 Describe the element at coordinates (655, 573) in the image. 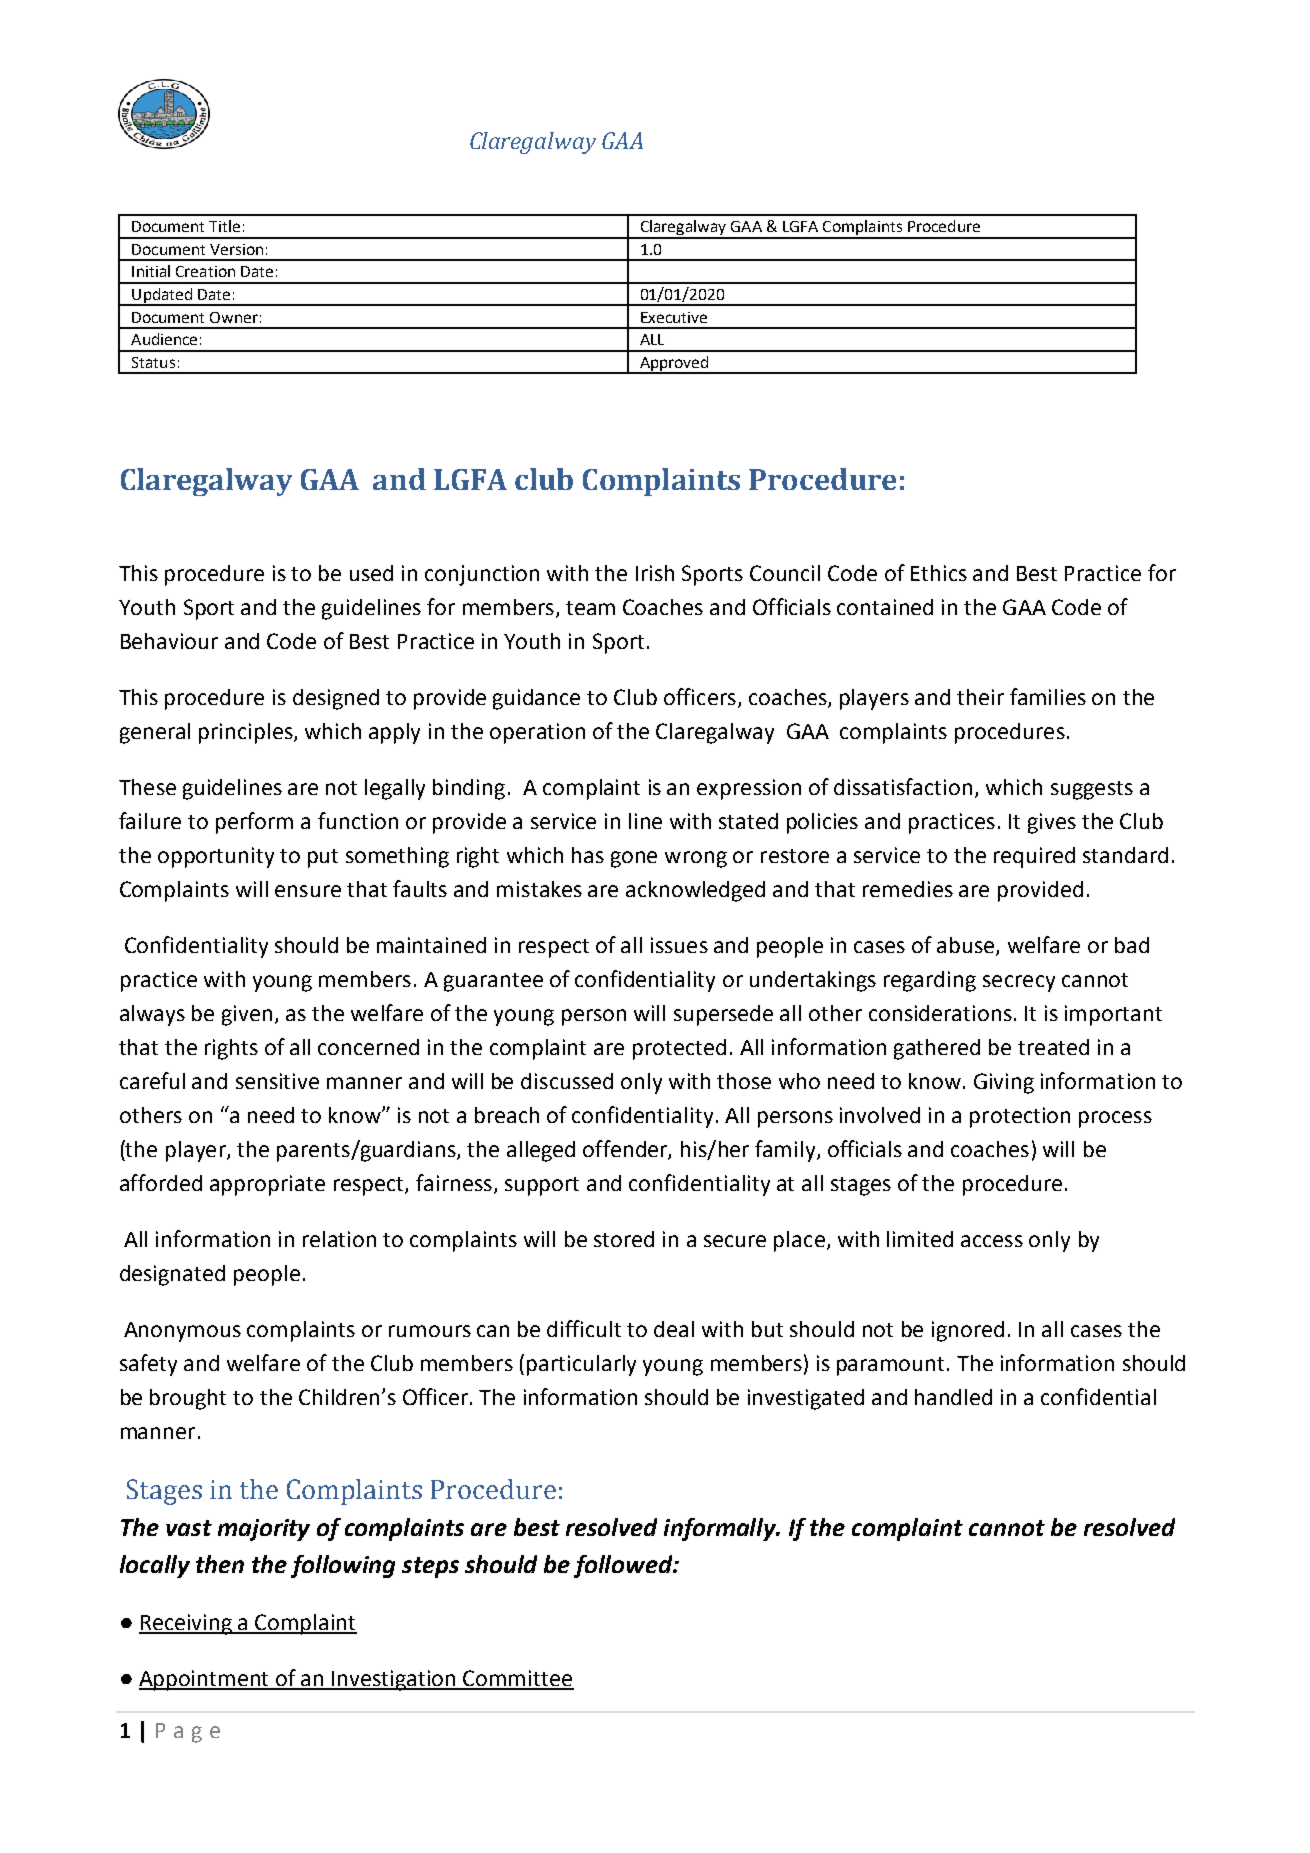

I see `Irish` at that location.
